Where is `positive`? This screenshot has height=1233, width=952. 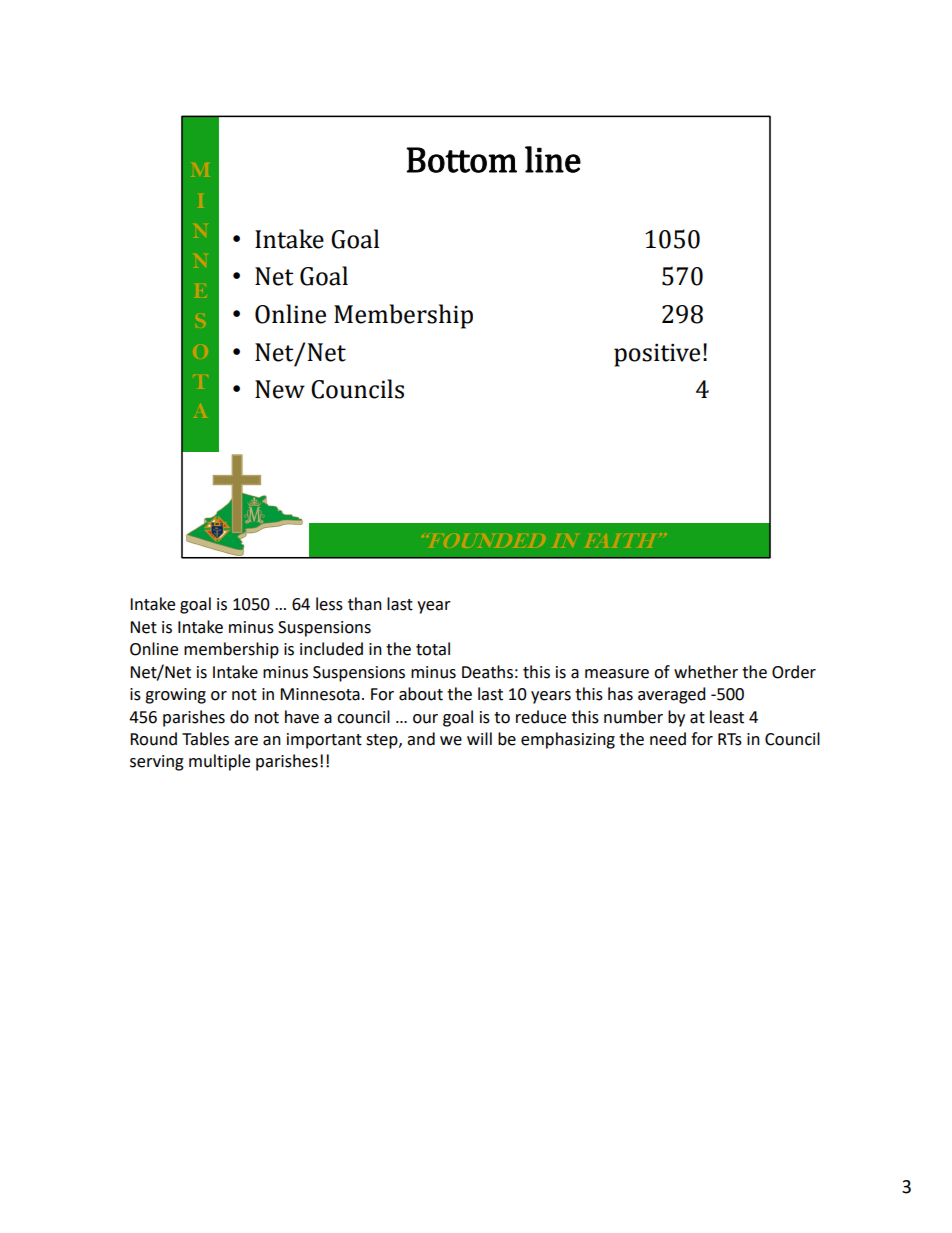 positive is located at coordinates (657, 355).
